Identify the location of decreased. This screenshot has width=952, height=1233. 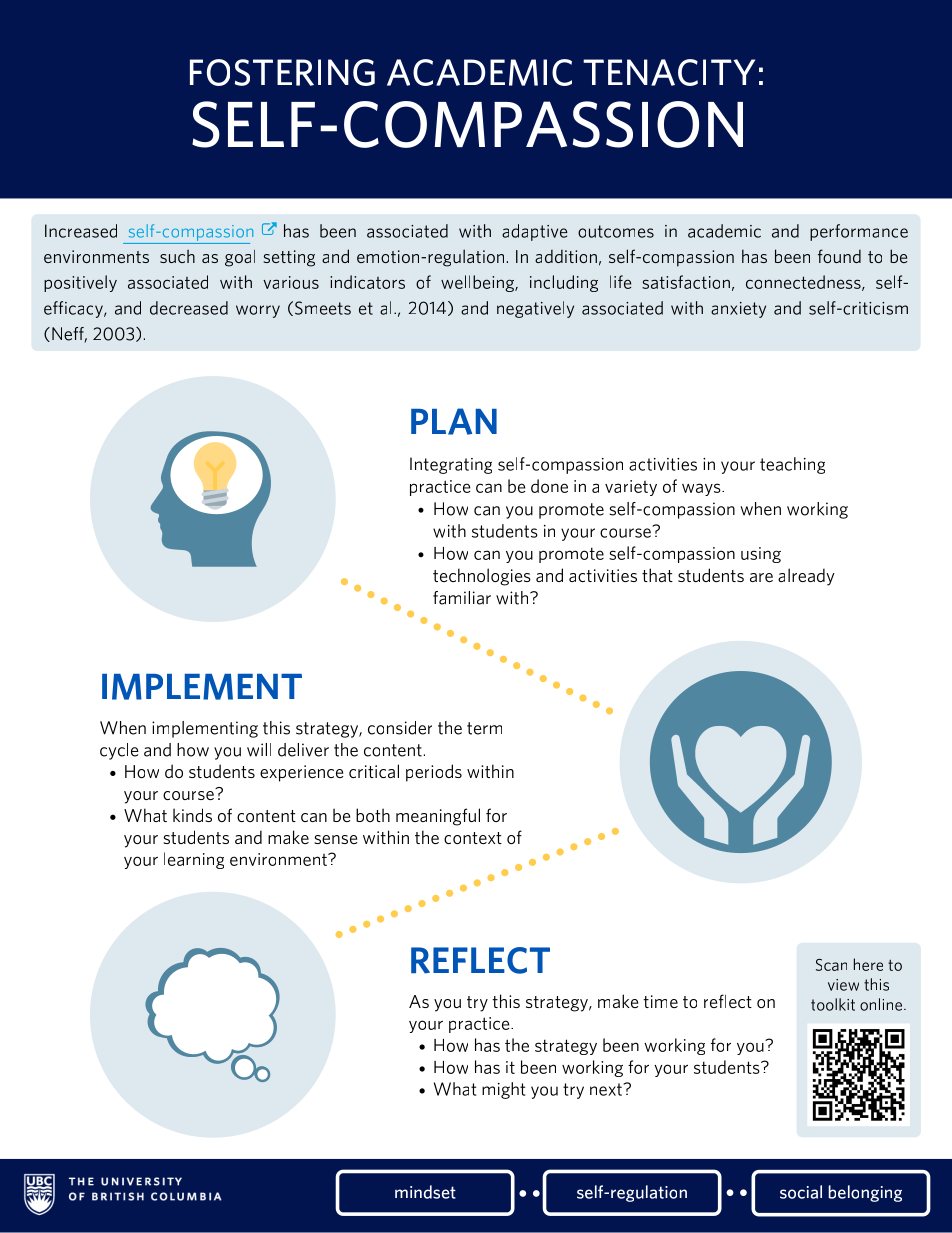
(189, 308).
